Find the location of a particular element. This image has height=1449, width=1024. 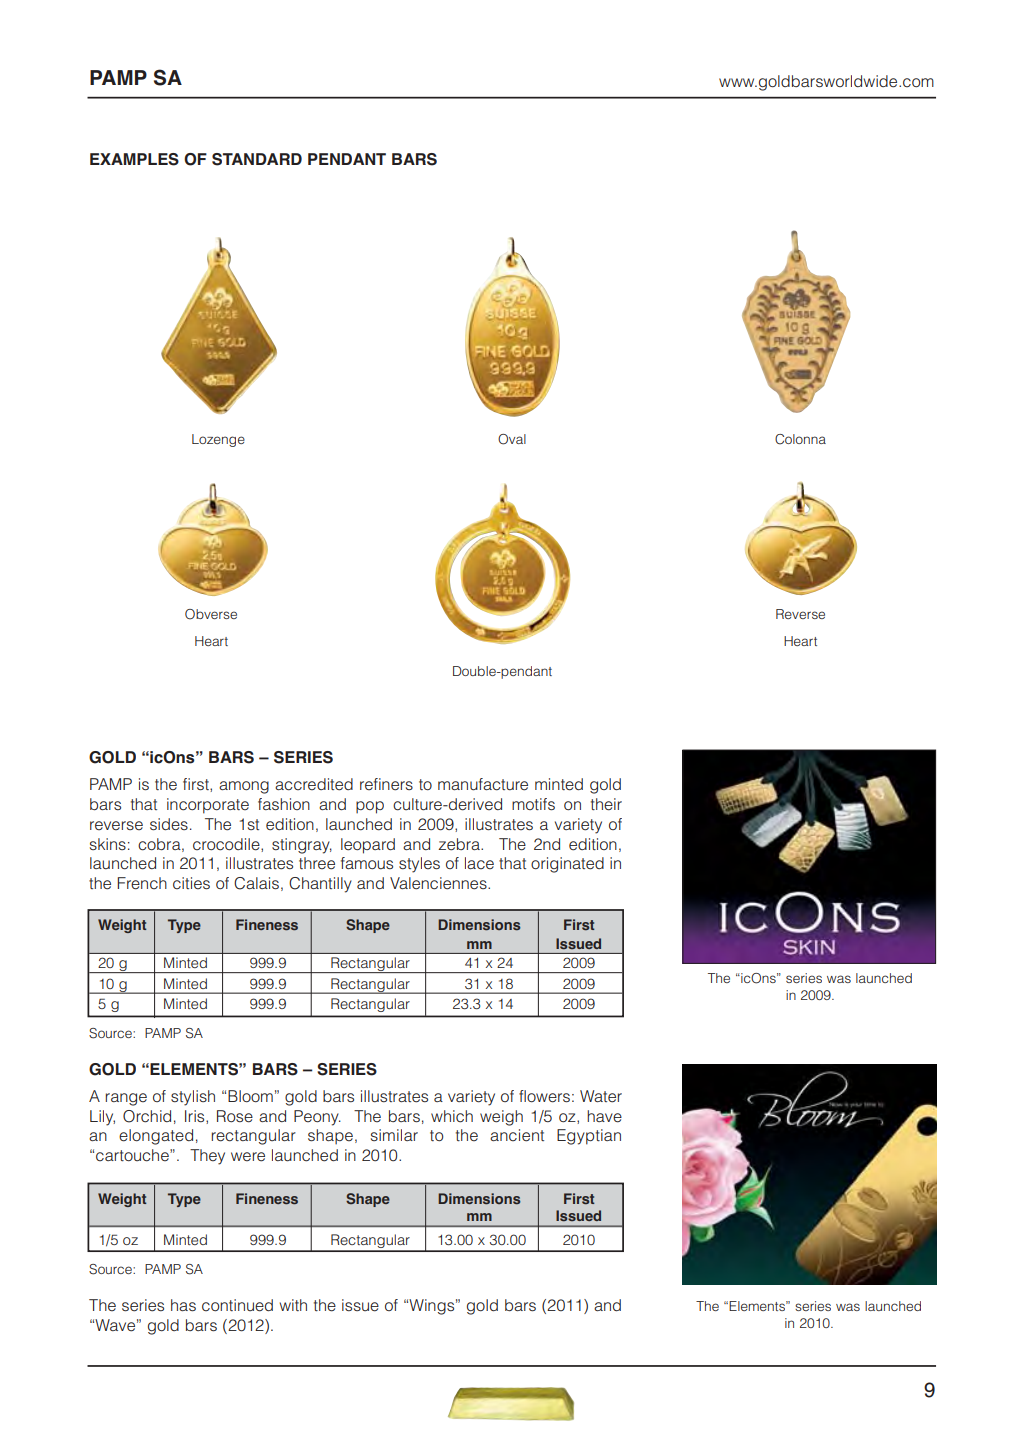

with is located at coordinates (293, 1305).
